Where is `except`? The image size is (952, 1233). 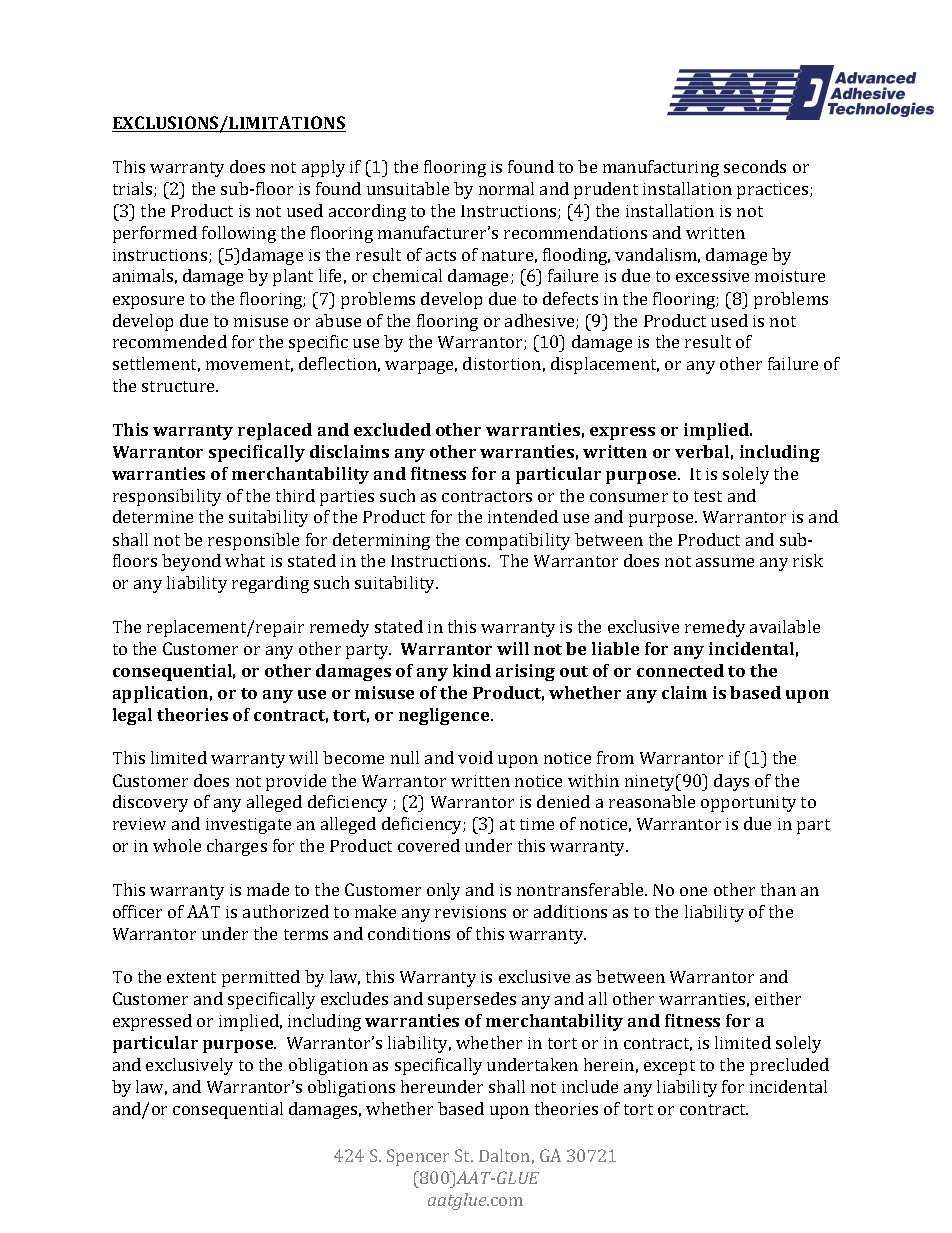
except is located at coordinates (669, 1067).
